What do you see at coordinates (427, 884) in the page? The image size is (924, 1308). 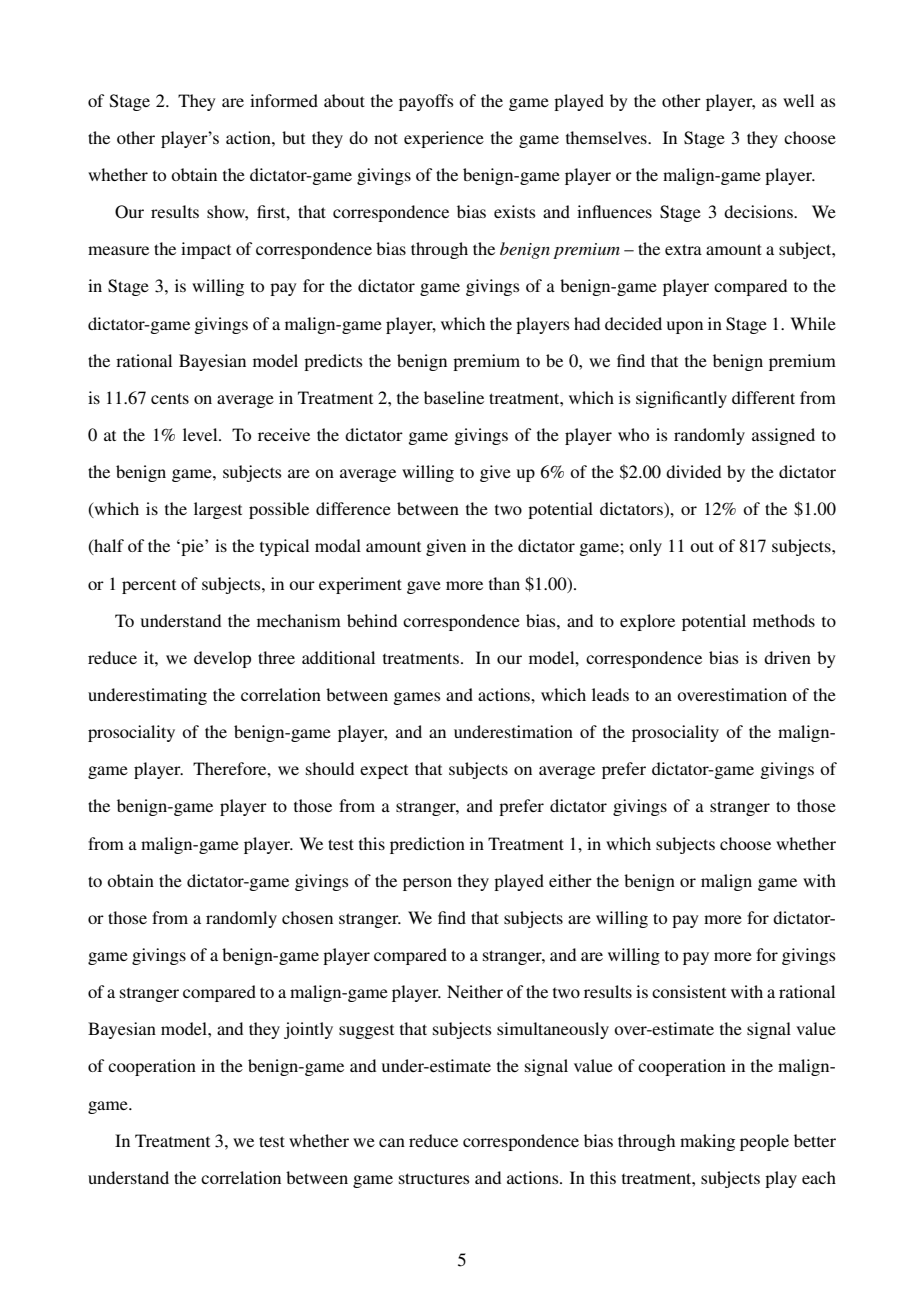 I see `person` at bounding box center [427, 884].
